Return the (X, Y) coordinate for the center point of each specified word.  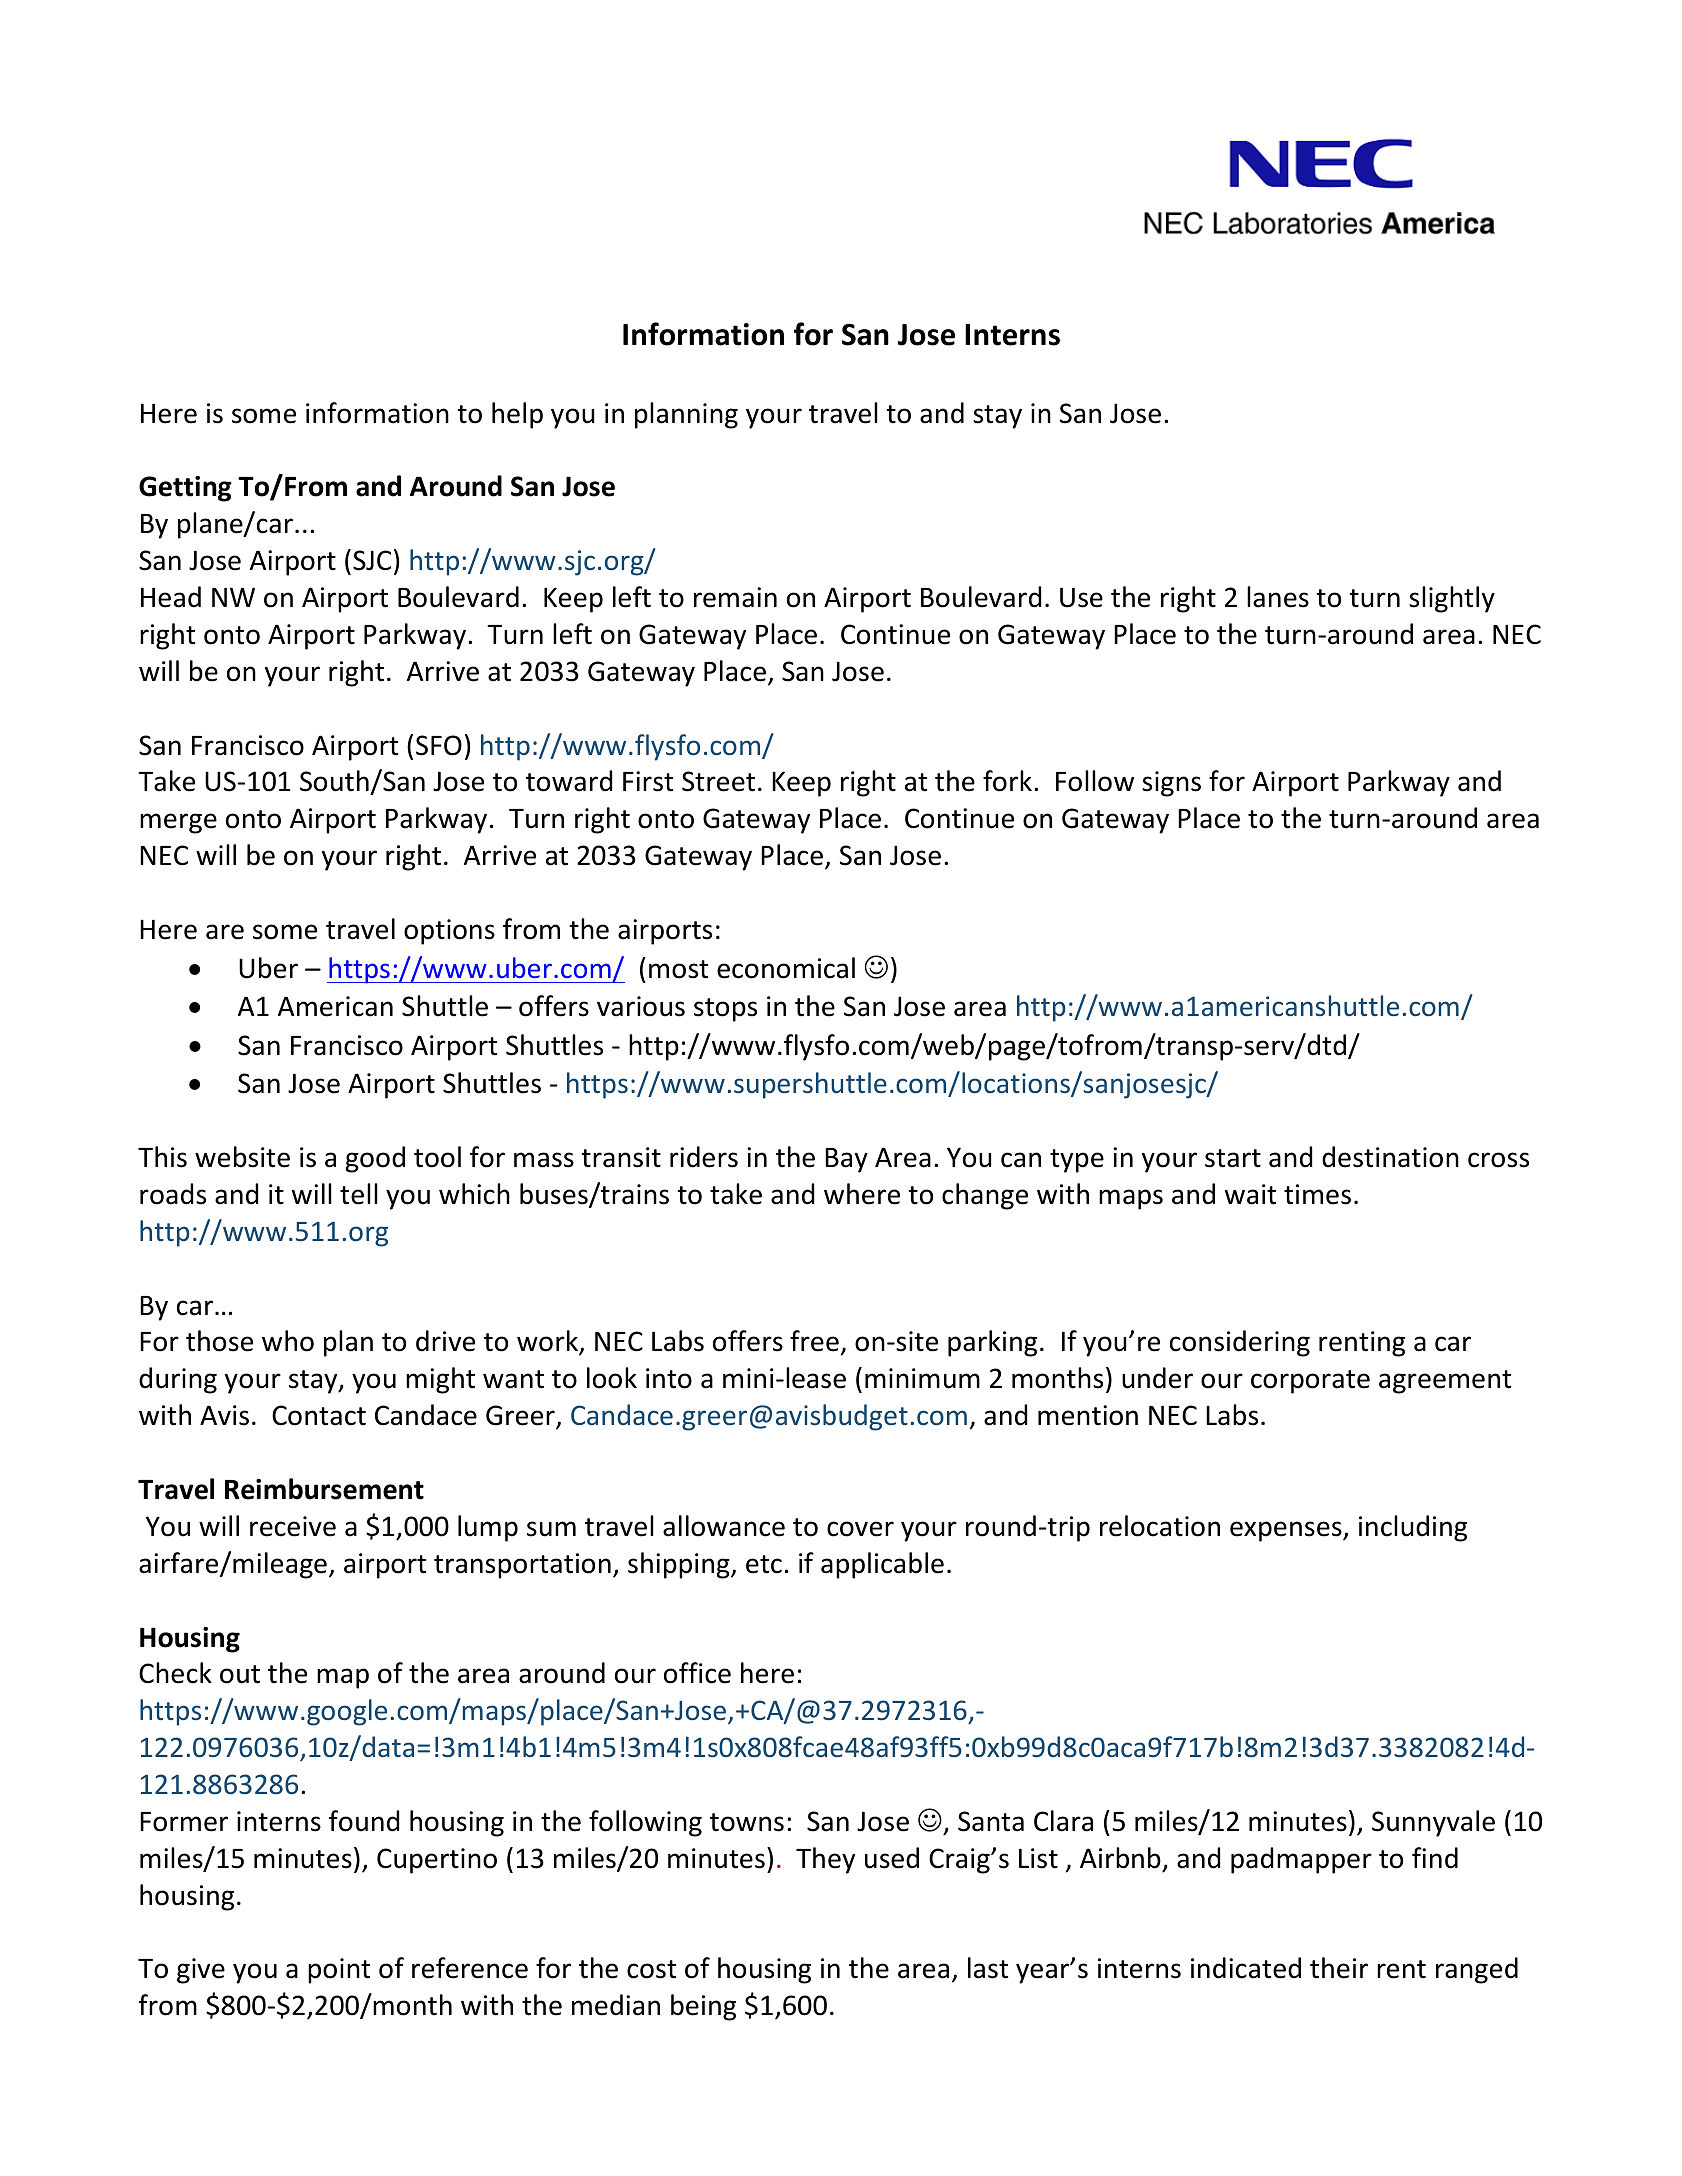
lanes (1278, 597)
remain (735, 597)
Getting (185, 489)
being (703, 2007)
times (1317, 1194)
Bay (846, 1160)
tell (359, 1194)
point (339, 1971)
